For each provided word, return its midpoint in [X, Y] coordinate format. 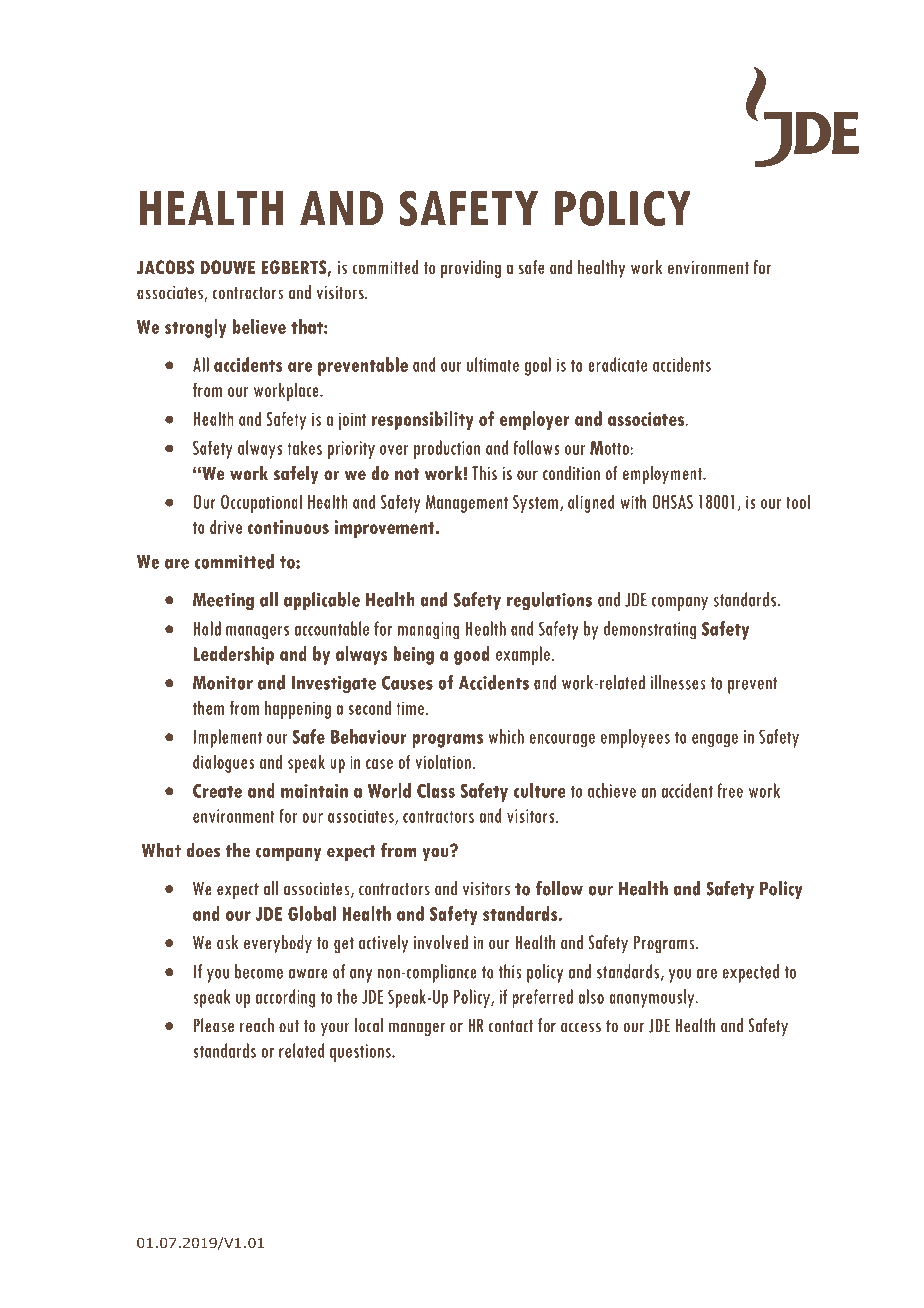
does [203, 850]
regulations [549, 601]
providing [471, 269]
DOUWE [227, 267]
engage [715, 741]
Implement [228, 738]
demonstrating [650, 630]
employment [663, 475]
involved [441, 942]
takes [304, 447]
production [447, 449]
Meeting [223, 601]
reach [257, 1025]
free [730, 790]
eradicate [617, 364]
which [506, 736]
